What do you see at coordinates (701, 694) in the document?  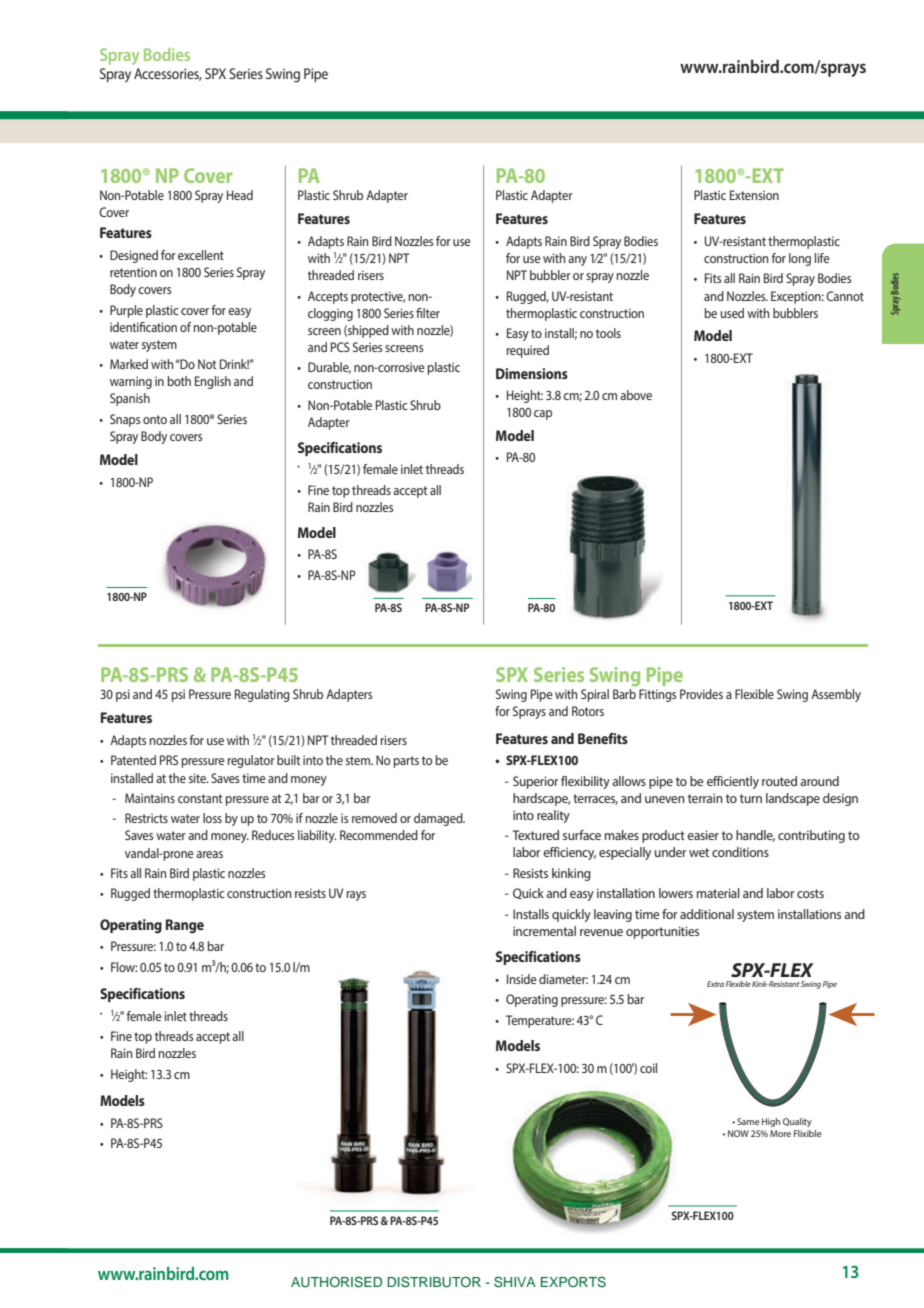 I see `Provides` at bounding box center [701, 694].
